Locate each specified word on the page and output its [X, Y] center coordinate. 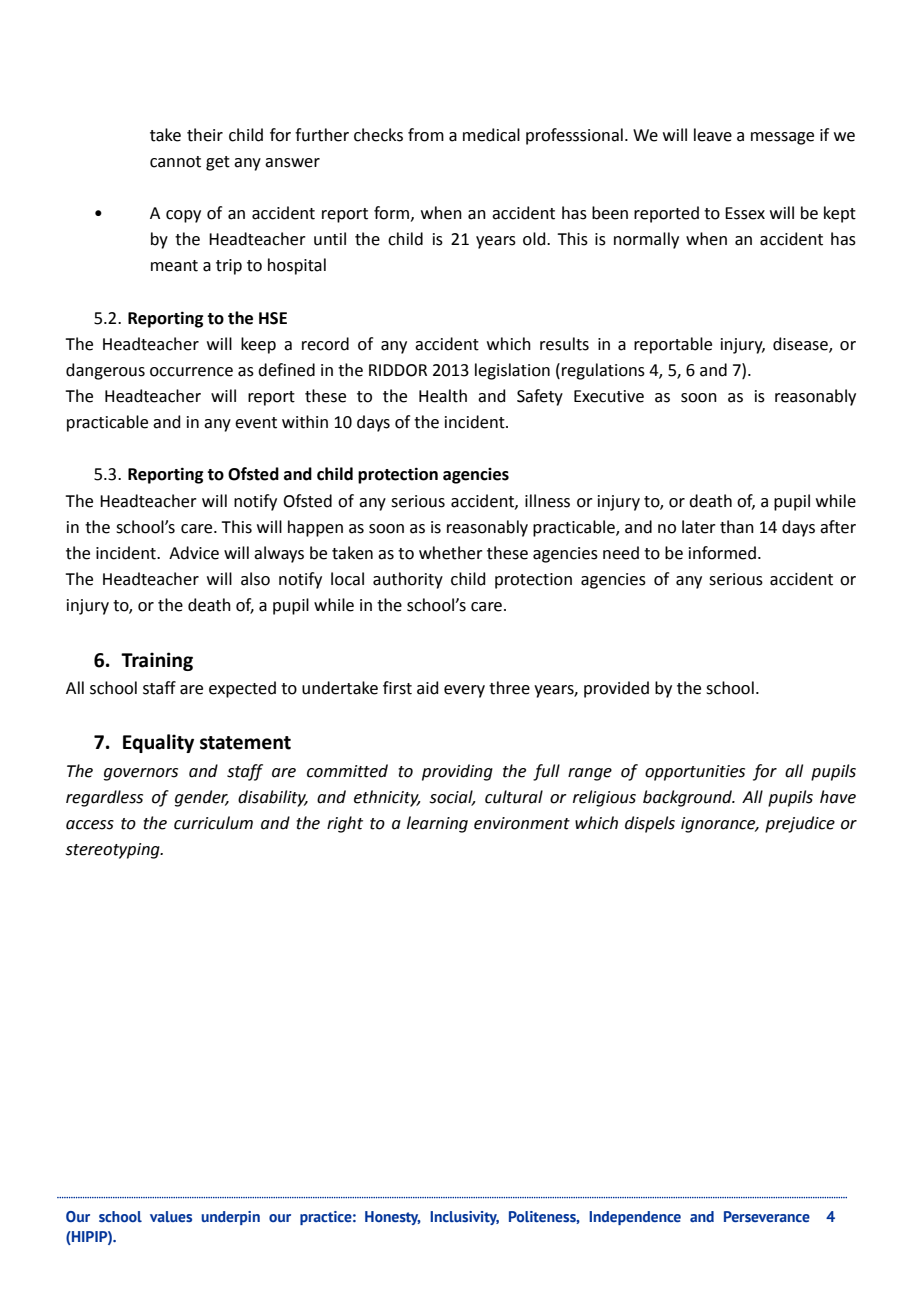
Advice [194, 553]
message [782, 138]
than [737, 527]
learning [437, 824]
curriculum [213, 823]
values [171, 1216]
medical [491, 135]
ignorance [719, 825]
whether [451, 553]
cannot [175, 162]
